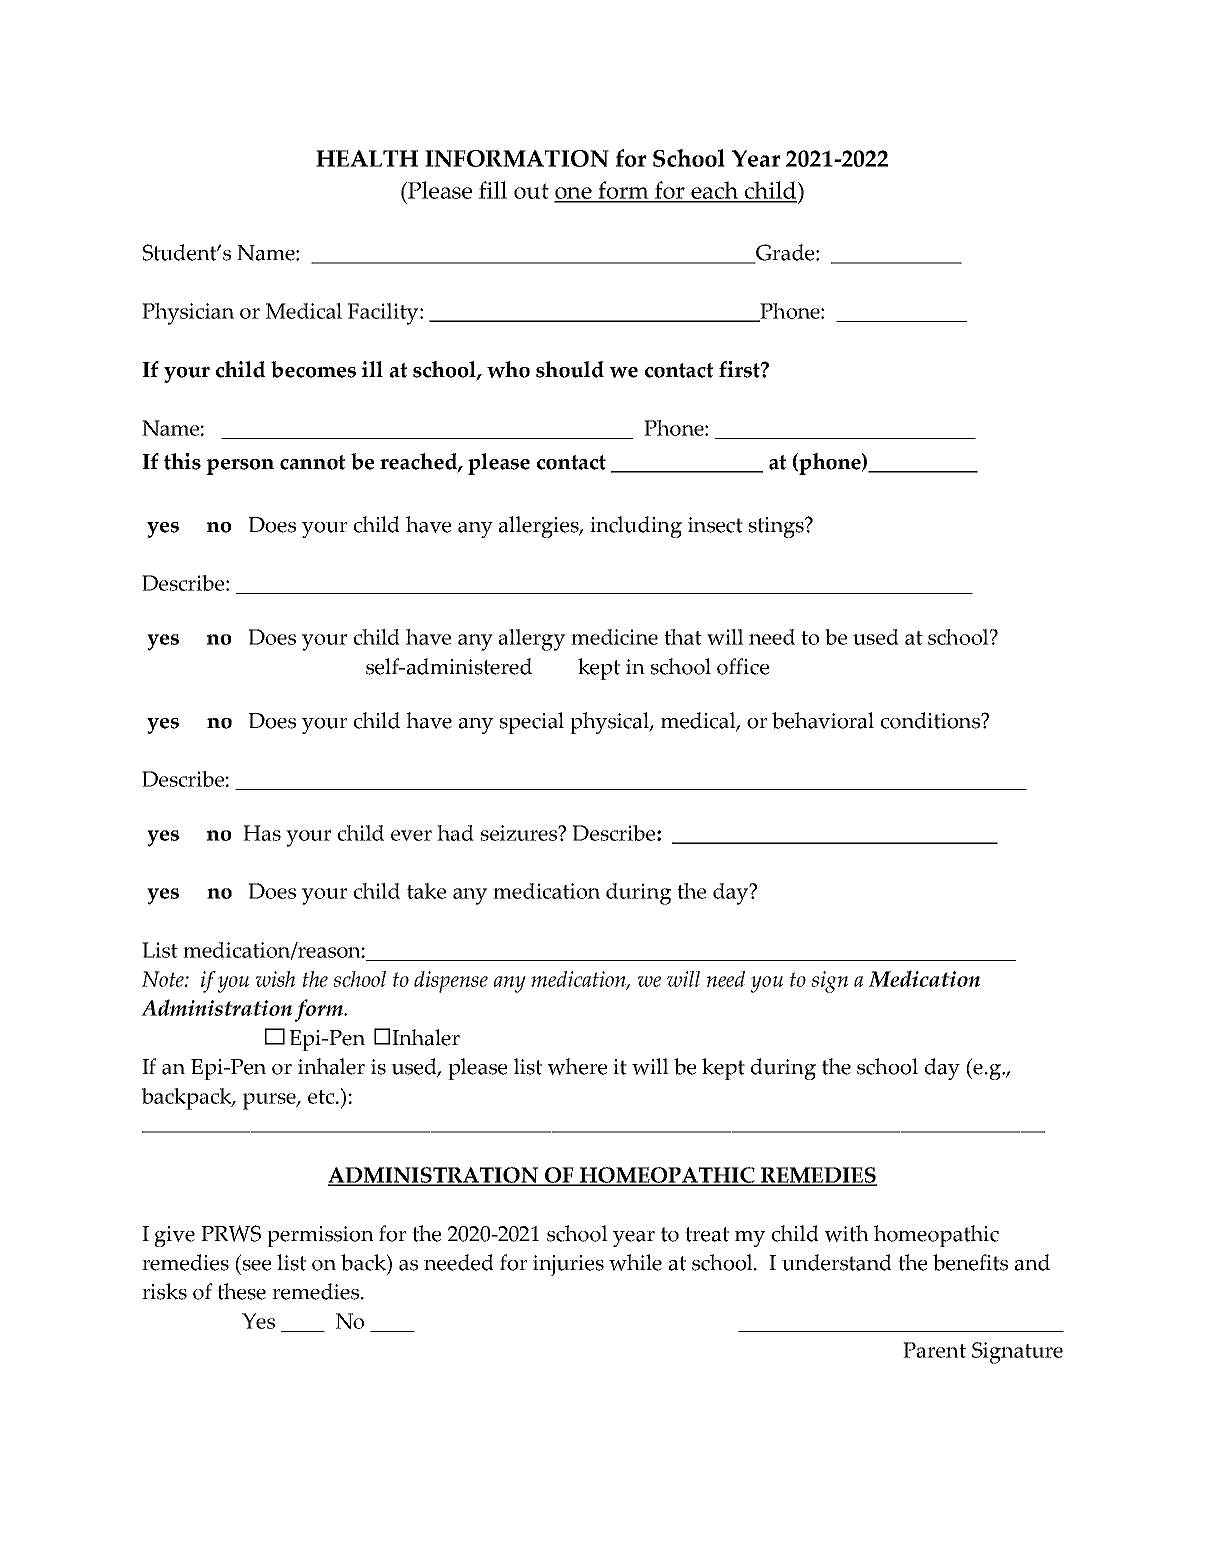 The image size is (1205, 1559). Describe the element at coordinates (777, 527) in the image. I see `stings` at that location.
